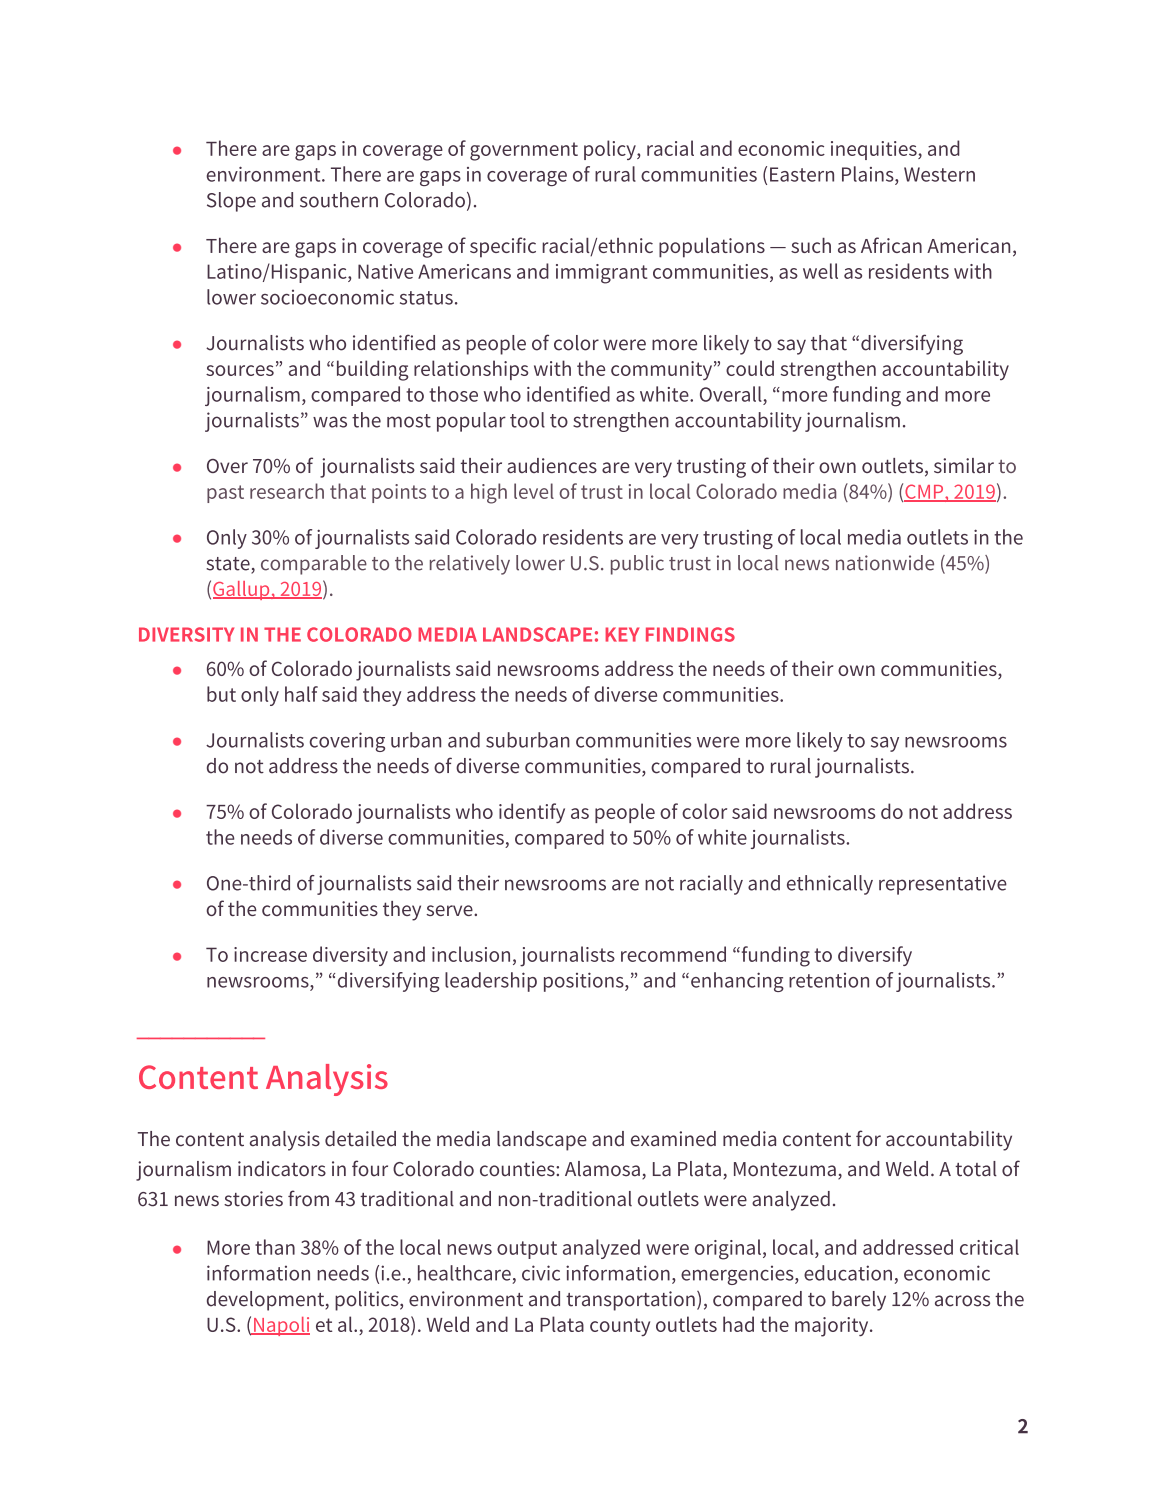 The width and height of the page is (1166, 1509). I want to click on recommend, so click(673, 954).
